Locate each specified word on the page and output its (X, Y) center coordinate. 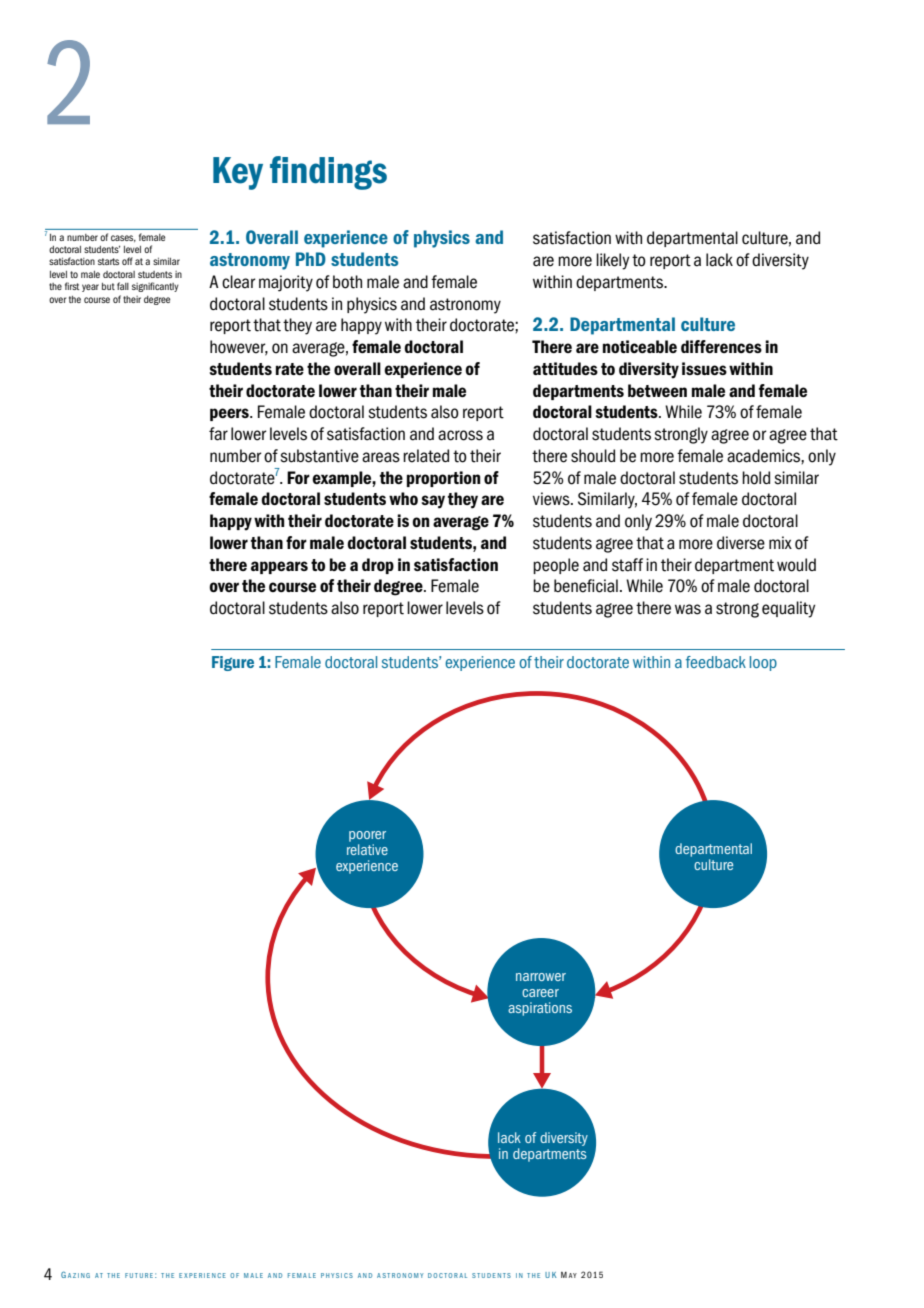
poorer (367, 836)
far (218, 434)
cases (123, 238)
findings (328, 173)
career (540, 993)
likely (612, 261)
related (426, 456)
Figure (233, 663)
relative (367, 849)
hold (756, 478)
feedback (716, 662)
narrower (541, 977)
